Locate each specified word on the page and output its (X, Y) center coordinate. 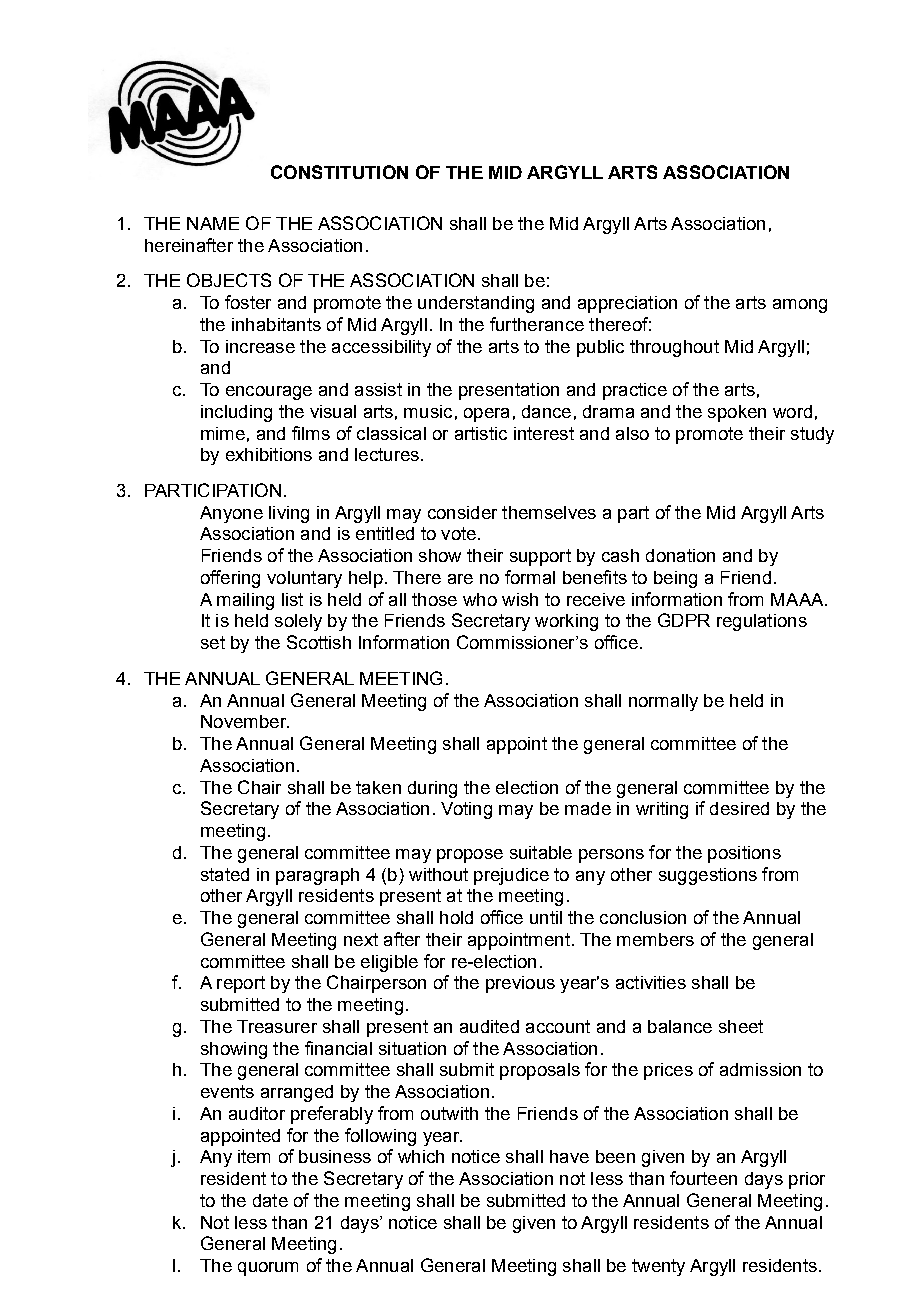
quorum (268, 1269)
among (800, 306)
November (245, 721)
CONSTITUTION (339, 172)
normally (663, 702)
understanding (476, 304)
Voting (466, 810)
